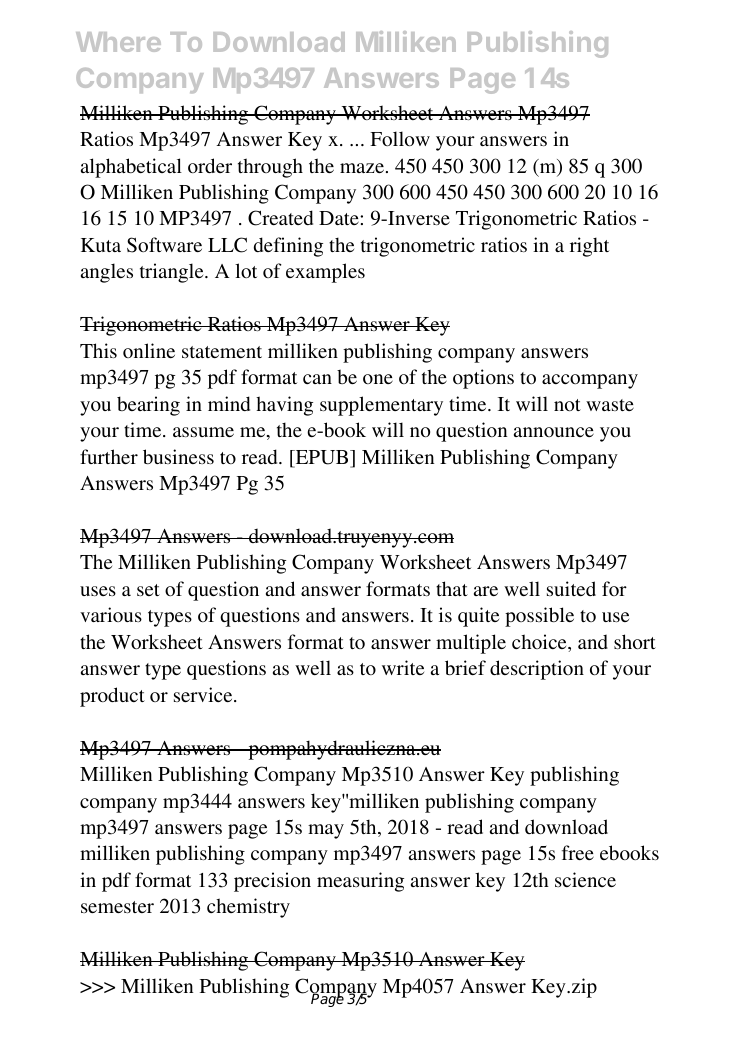 This page has height=1050, width=740. What do you see at coordinates (400, 138) in the page?
I see `Follow` at bounding box center [400, 138].
